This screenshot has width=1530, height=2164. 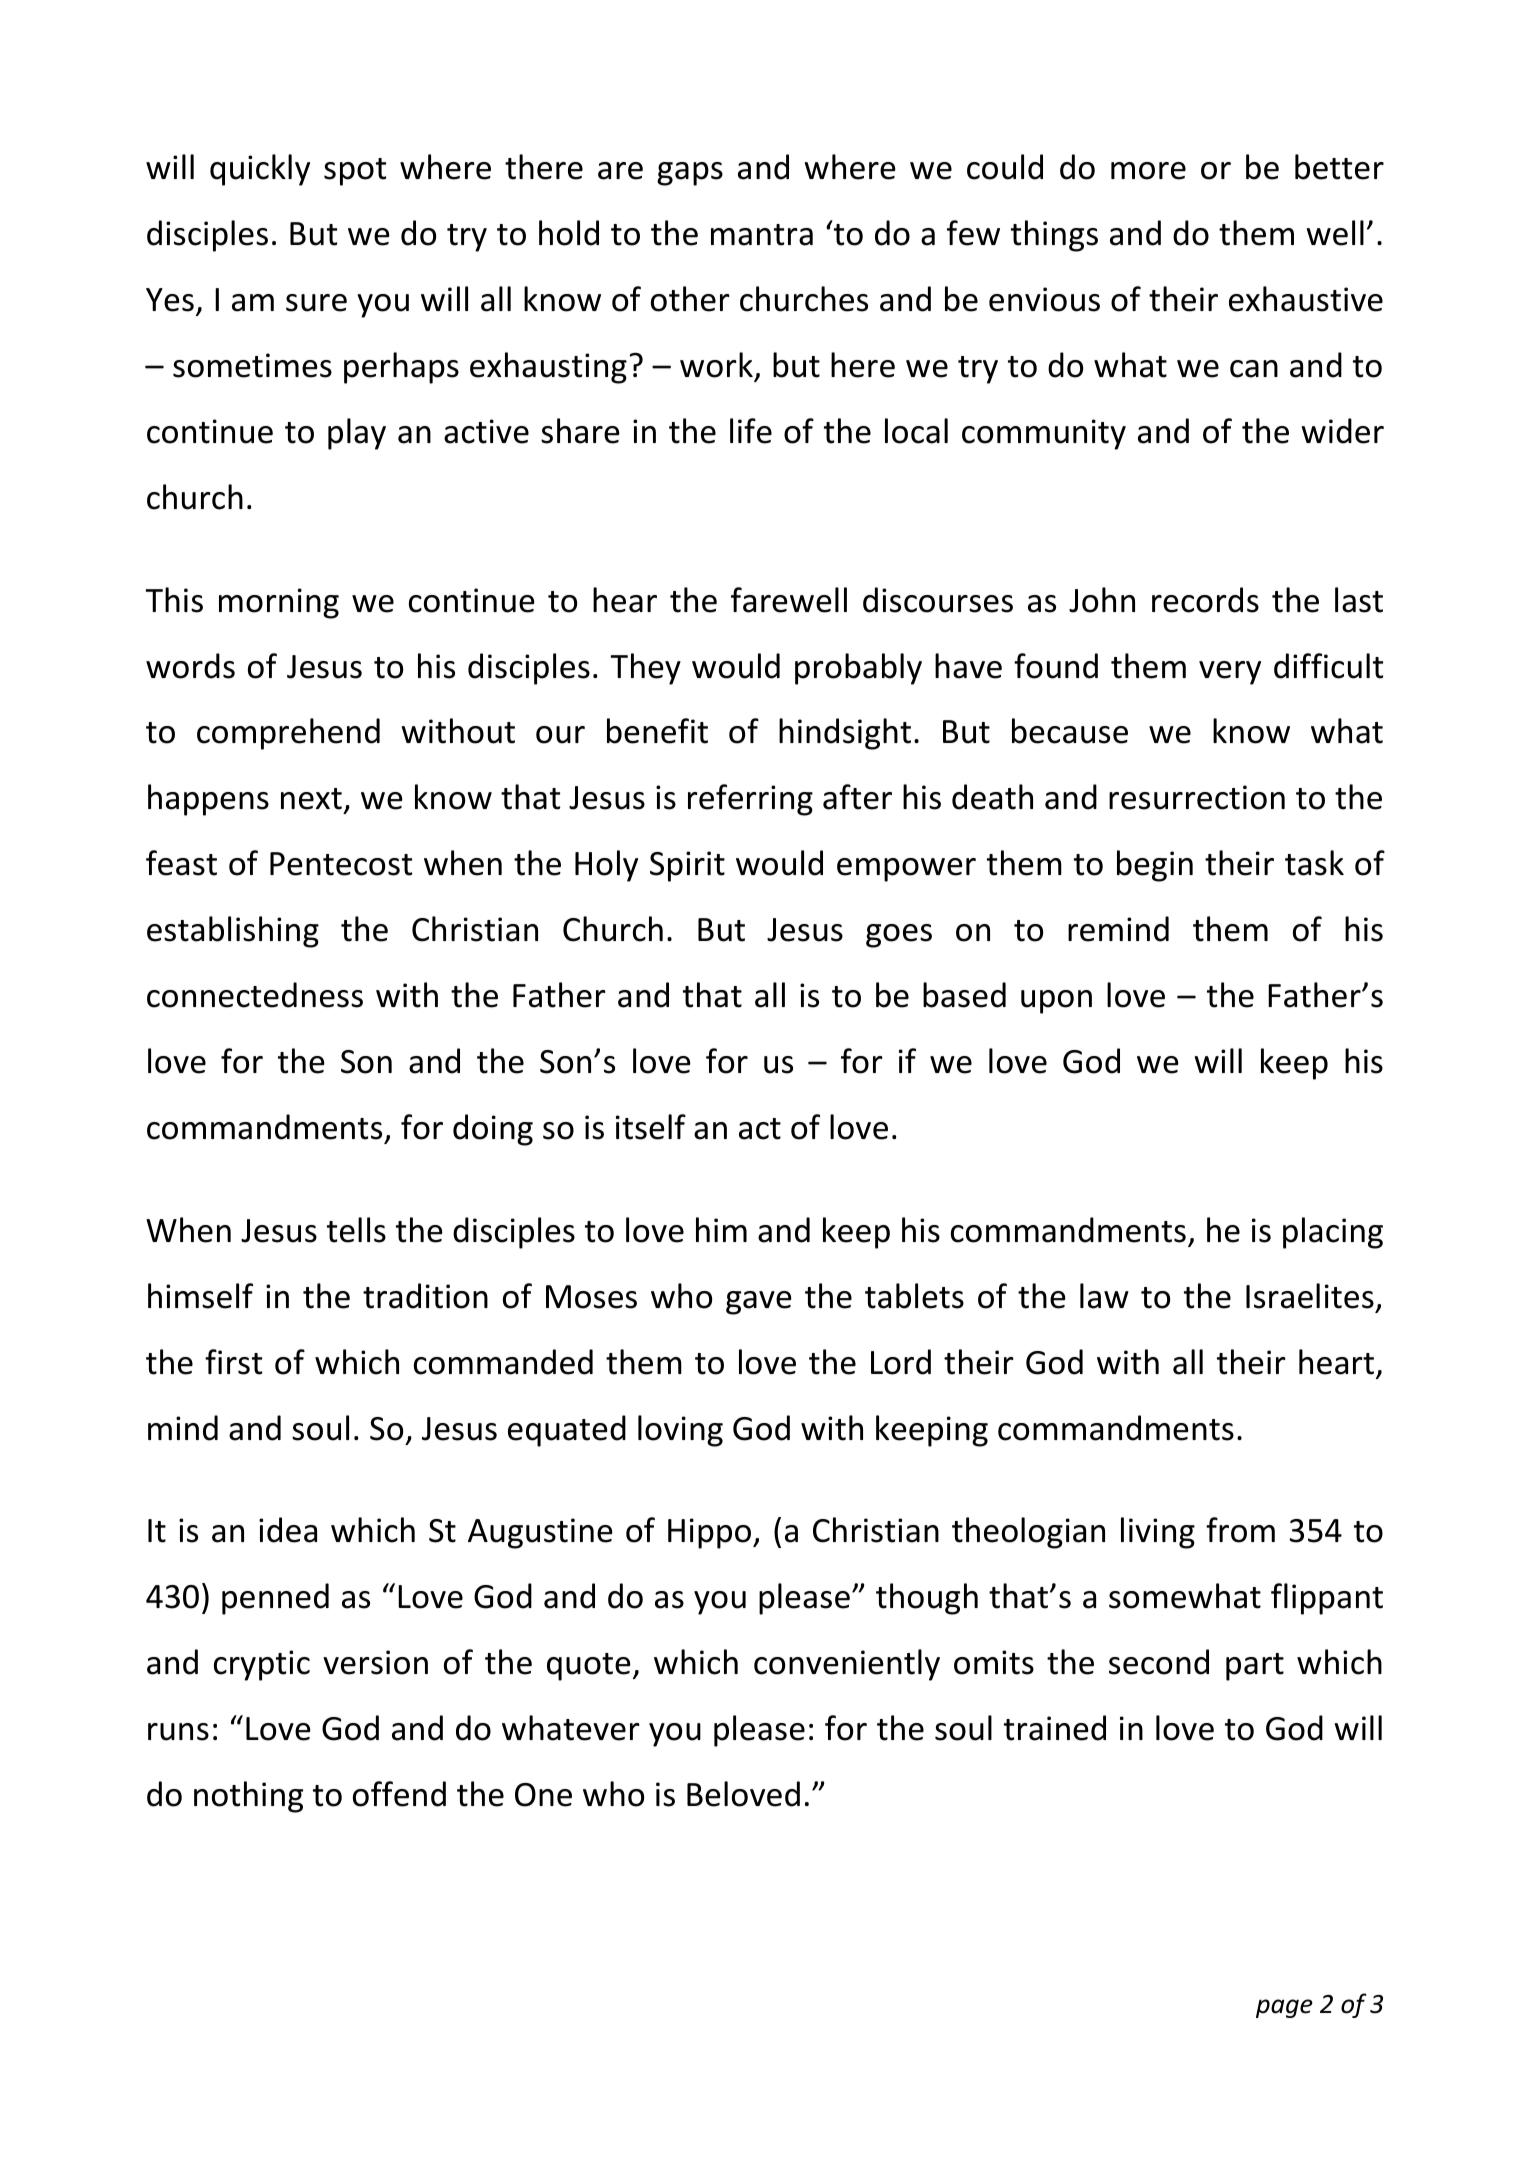 I want to click on first, so click(x=233, y=1362).
